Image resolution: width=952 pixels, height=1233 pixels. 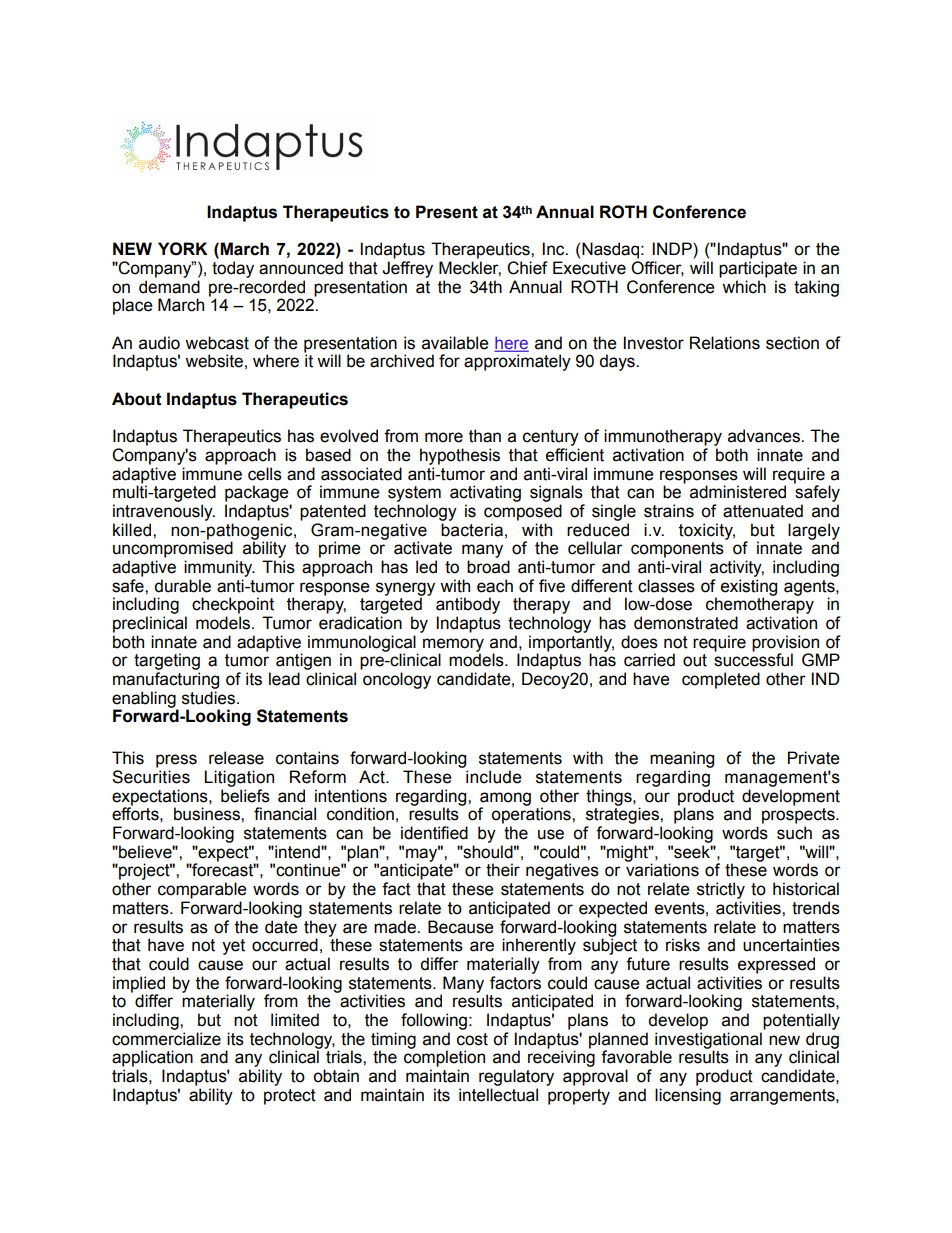 I want to click on participate, so click(x=758, y=269).
